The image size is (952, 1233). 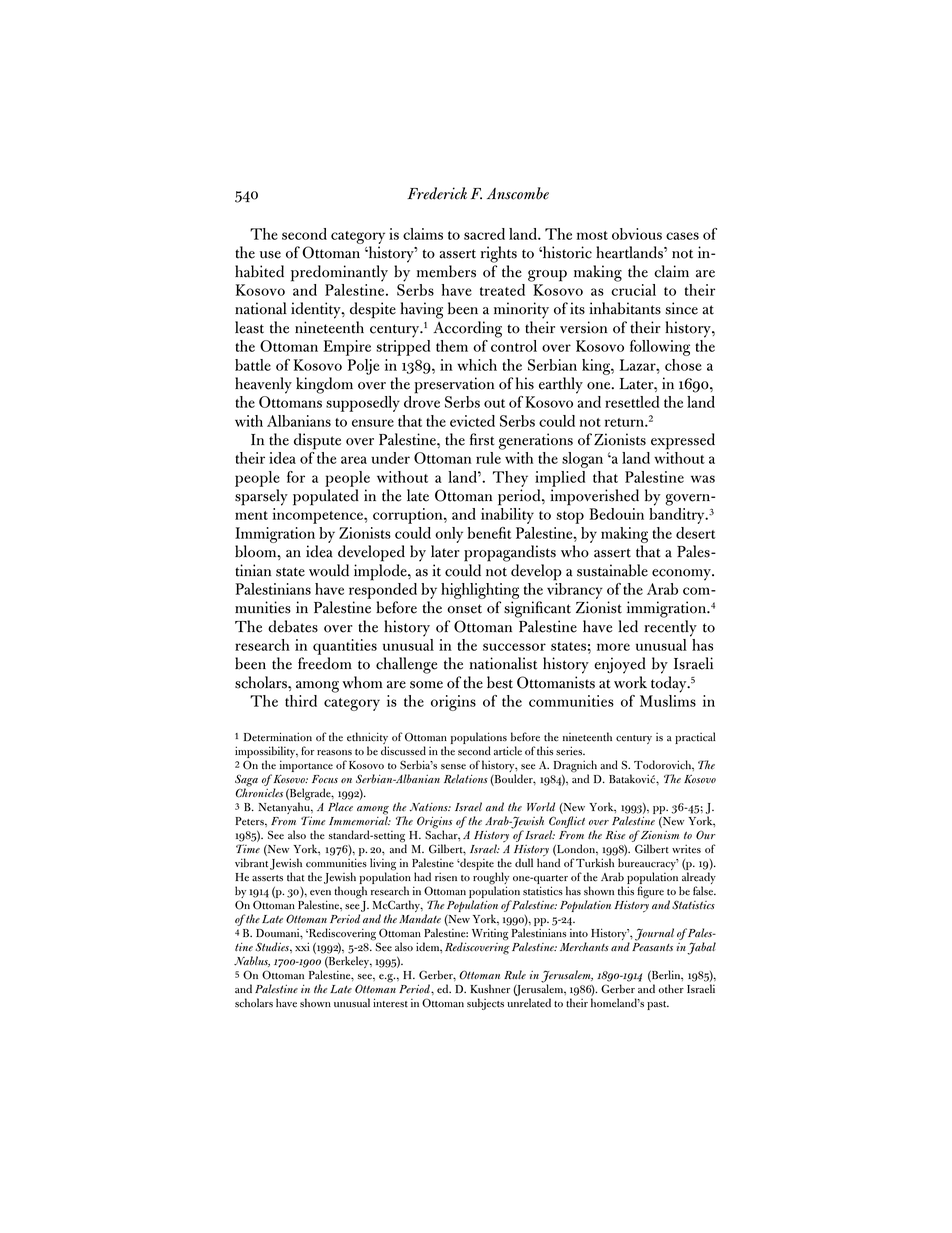 I want to click on recently, so click(x=670, y=628).
